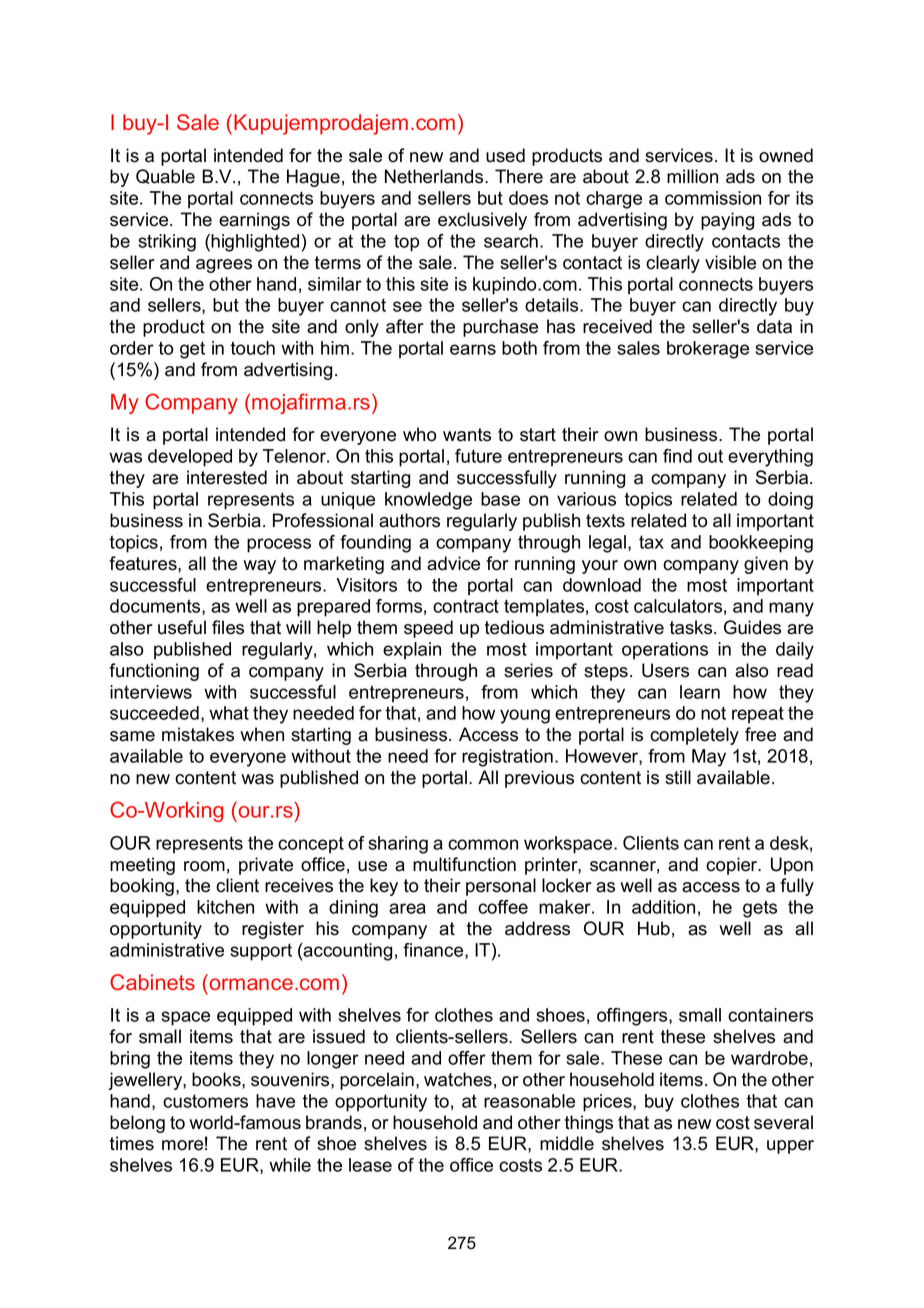 The height and width of the screenshot is (1308, 924). I want to click on customers, so click(205, 1101).
